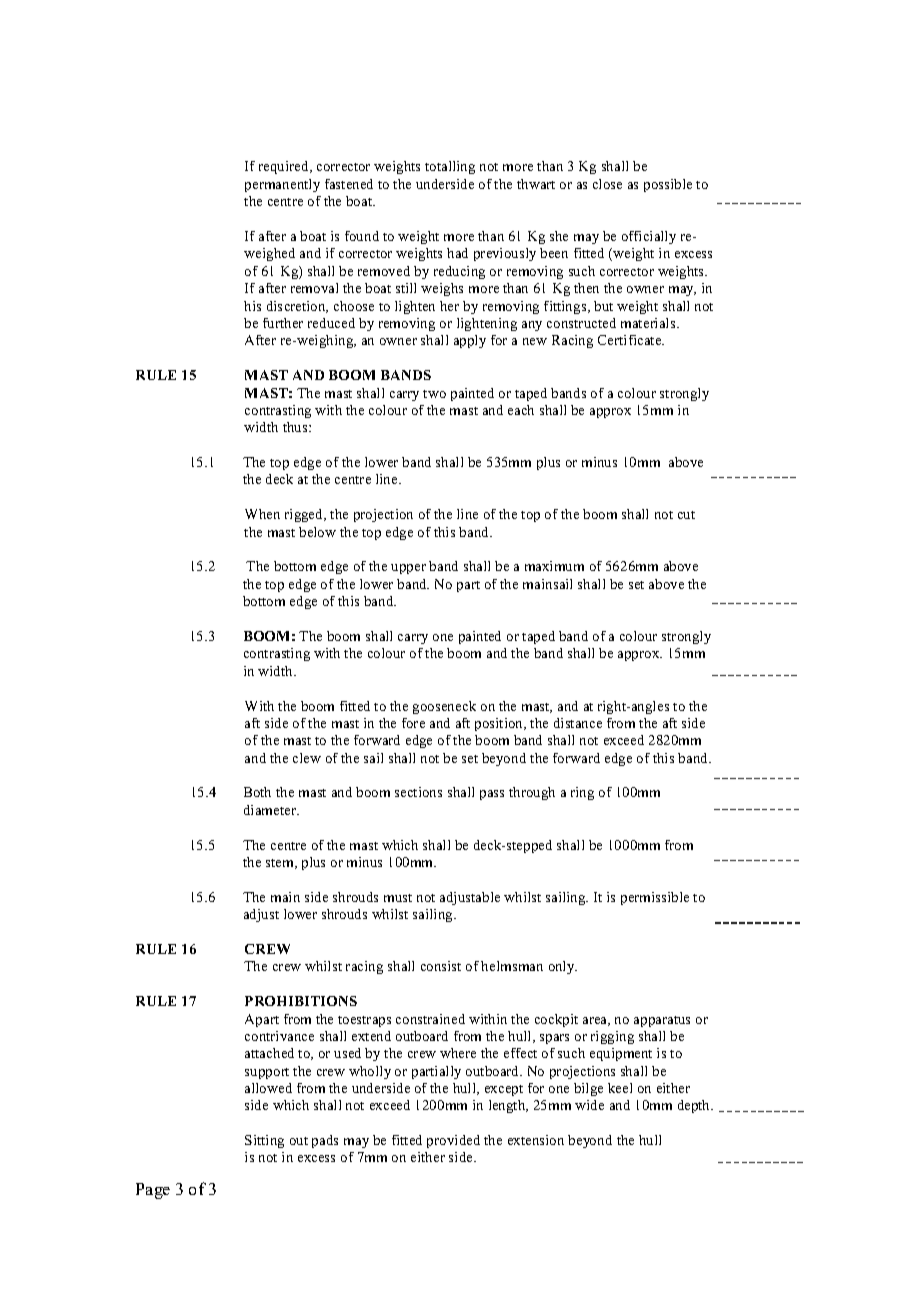 This image has width=924, height=1308. Describe the element at coordinates (444, 707) in the image. I see `gooseneck` at that location.
